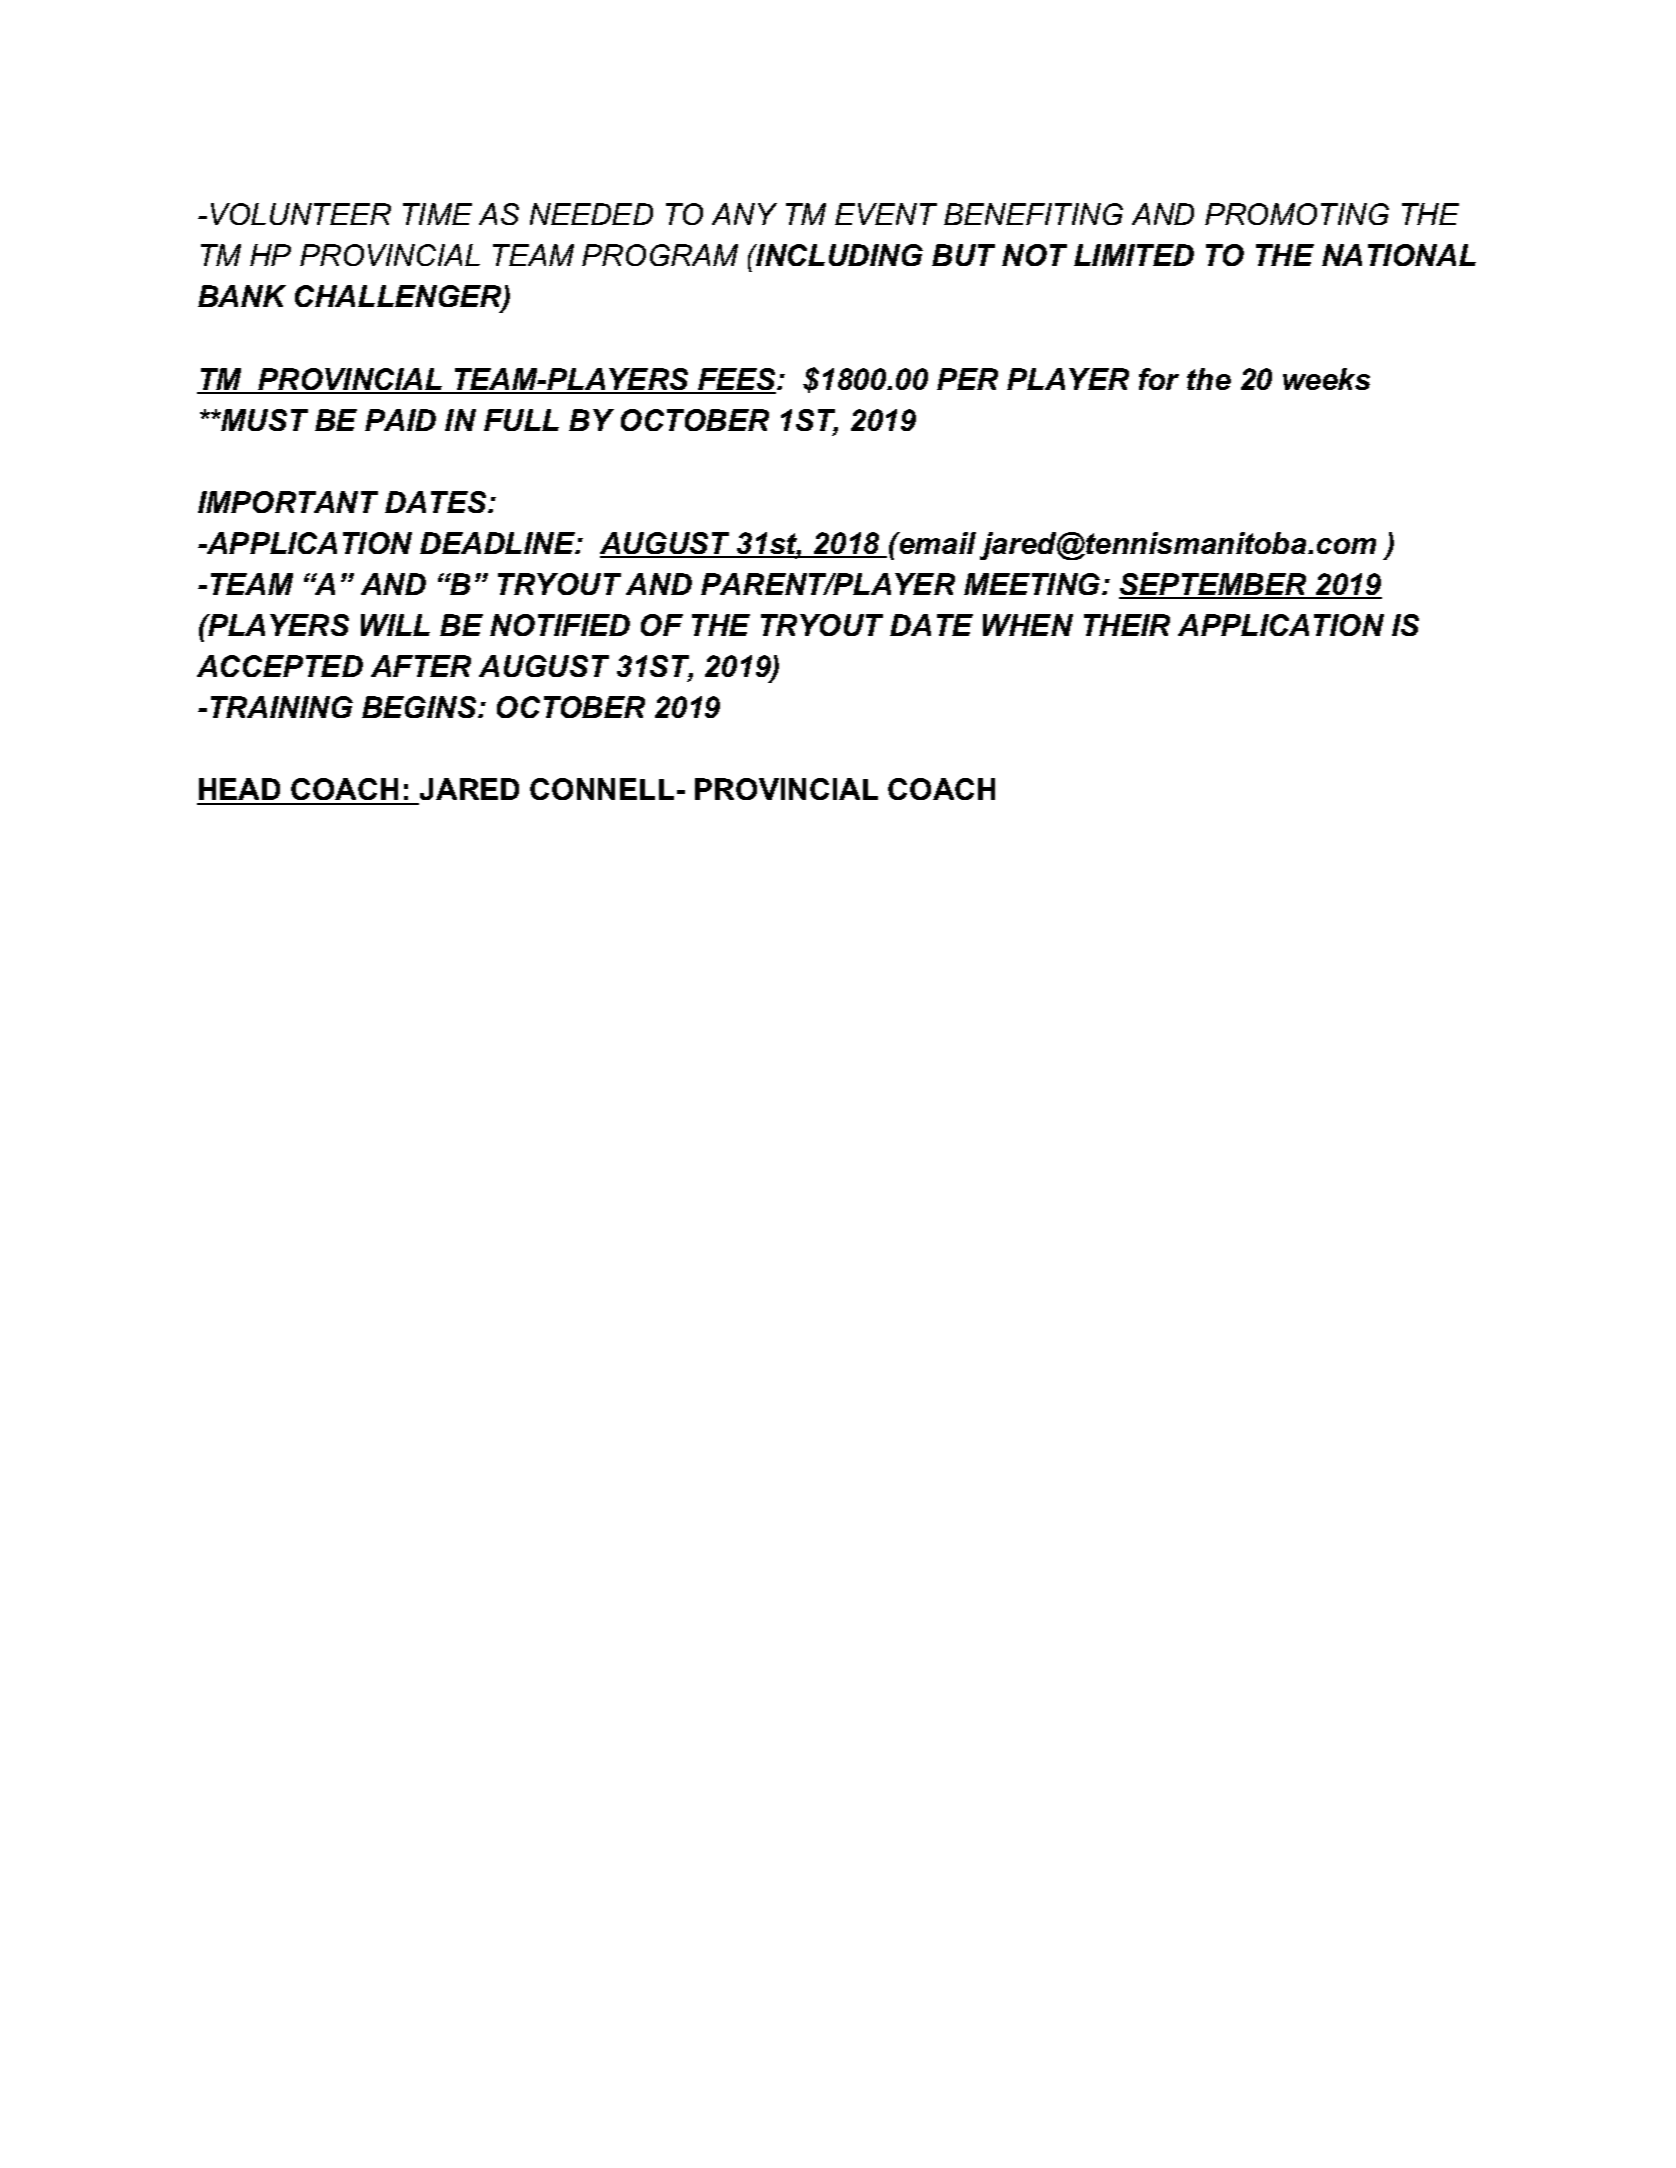 The image size is (1676, 2168). What do you see at coordinates (437, 214) in the screenshot?
I see `TIME` at bounding box center [437, 214].
